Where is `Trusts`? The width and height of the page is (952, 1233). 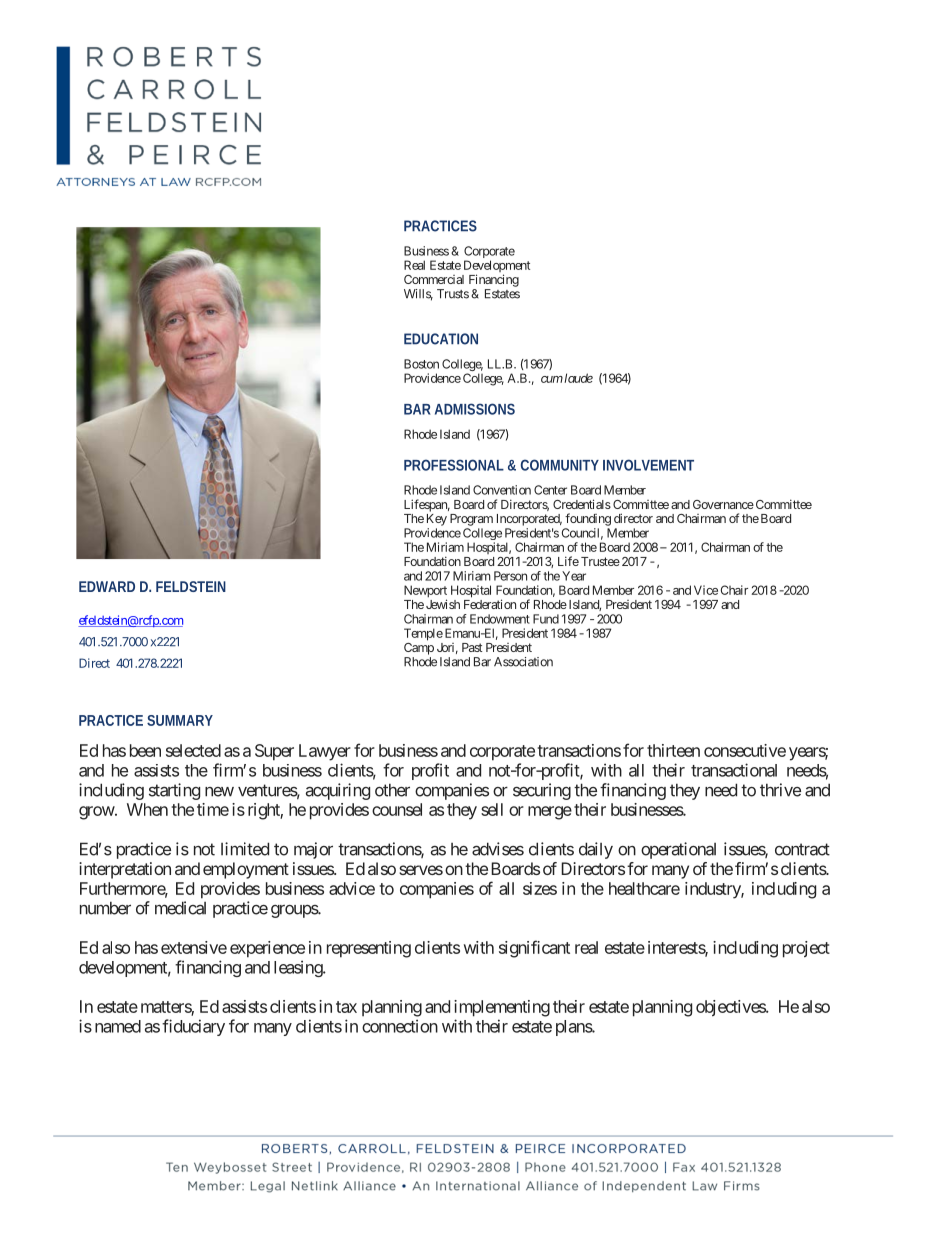 Trusts is located at coordinates (453, 294).
